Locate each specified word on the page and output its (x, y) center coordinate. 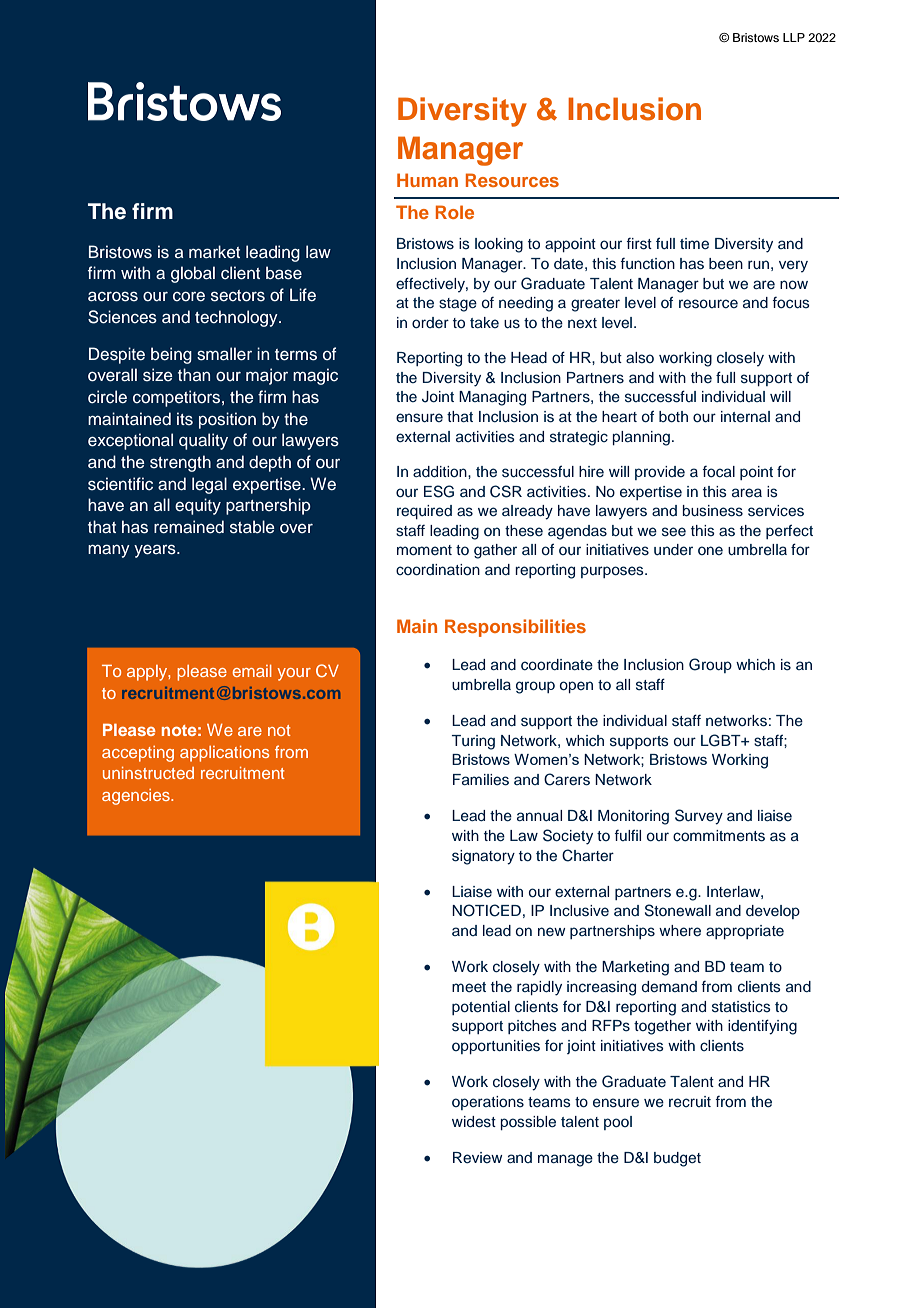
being (171, 355)
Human (427, 180)
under (673, 550)
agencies (137, 797)
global (193, 274)
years (156, 551)
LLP (794, 37)
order (430, 322)
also (640, 358)
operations (488, 1103)
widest (474, 1122)
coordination (438, 569)
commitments (719, 836)
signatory (483, 857)
